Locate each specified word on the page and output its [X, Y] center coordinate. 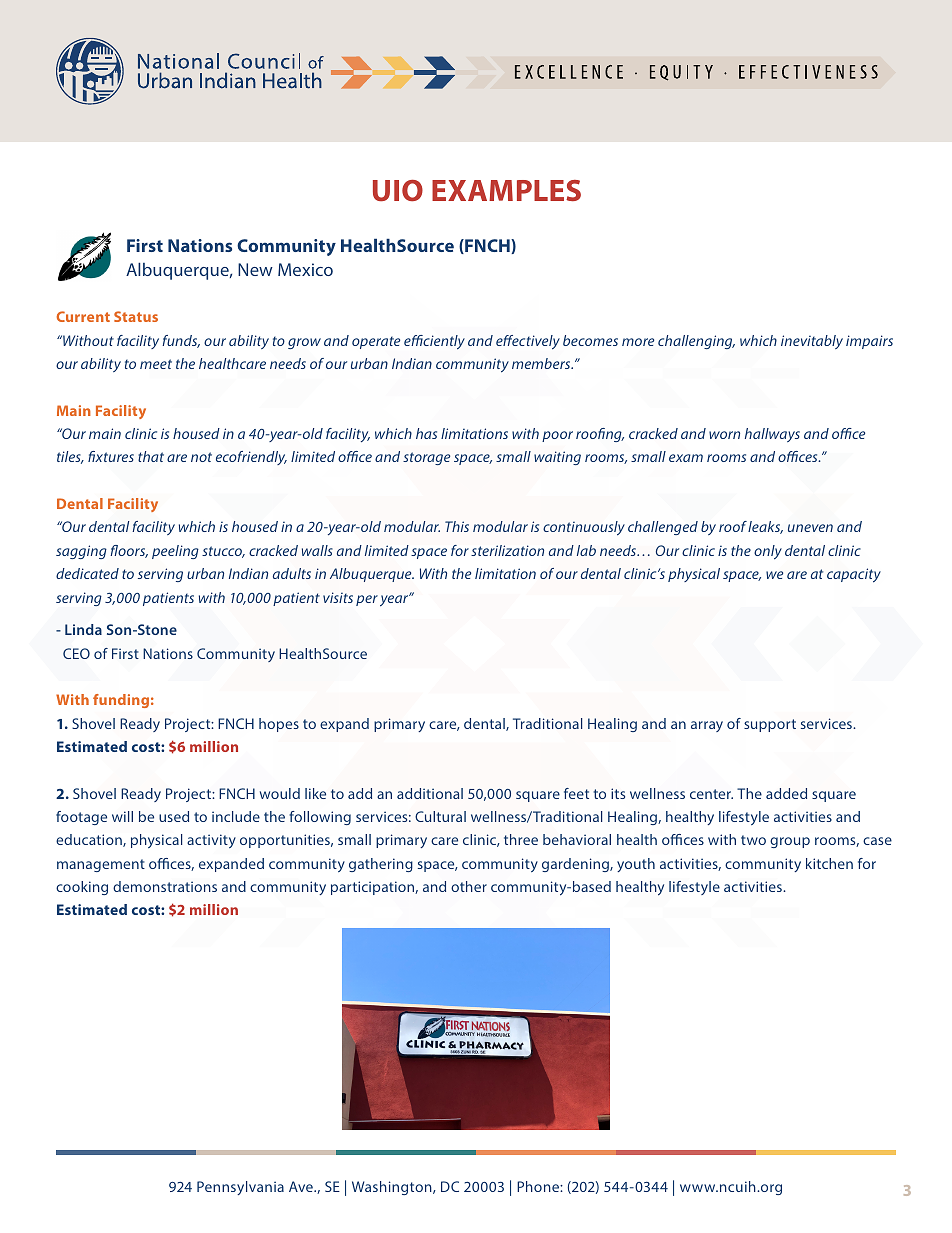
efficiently [434, 342]
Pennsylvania [240, 1188]
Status [136, 316]
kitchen [829, 863]
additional [430, 793]
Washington [393, 1188]
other [469, 886]
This [457, 526]
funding [121, 701]
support [770, 725]
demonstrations [165, 886]
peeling [175, 552]
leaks [765, 527]
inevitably [812, 342]
